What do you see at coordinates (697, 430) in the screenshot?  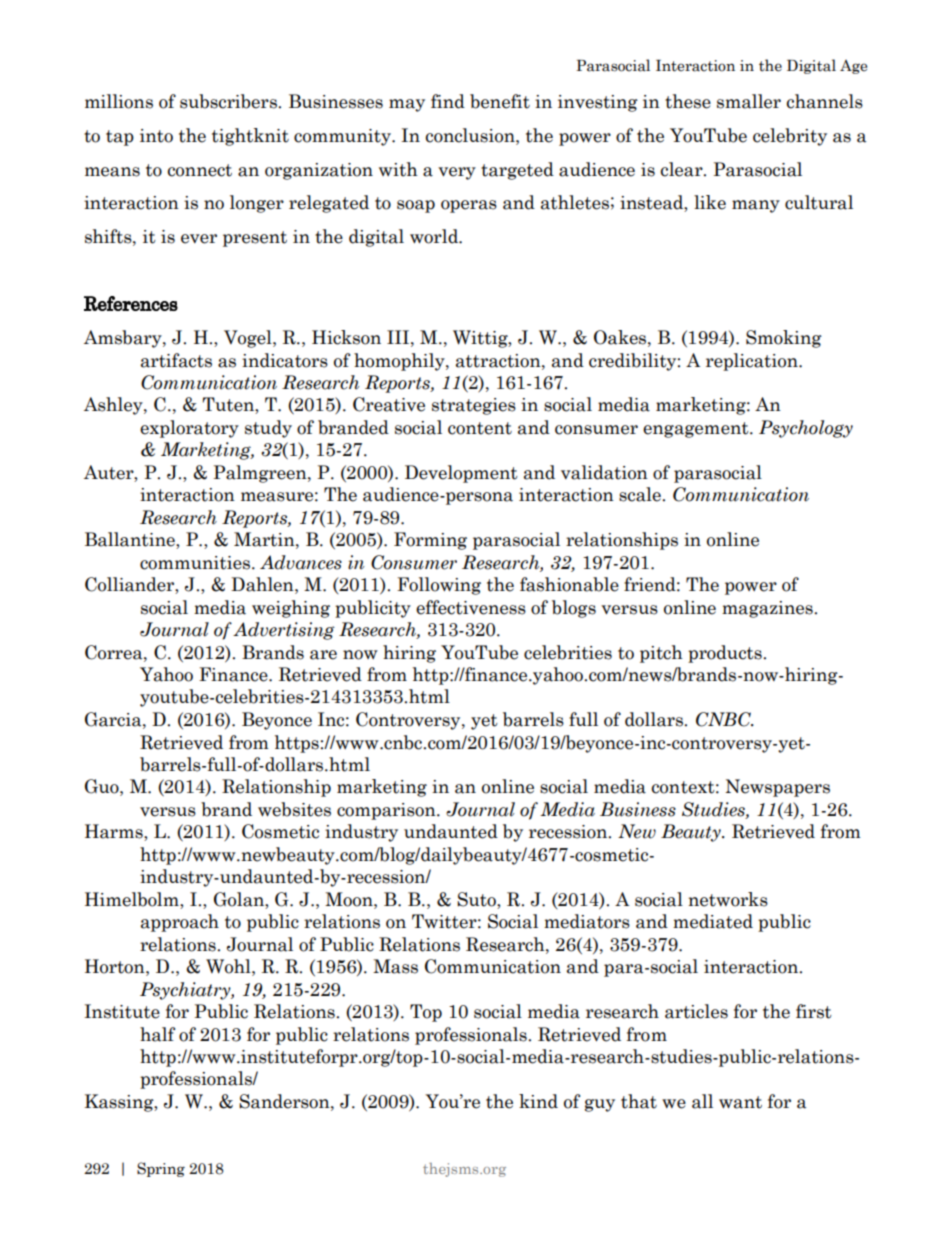 I see `engagement` at bounding box center [697, 430].
